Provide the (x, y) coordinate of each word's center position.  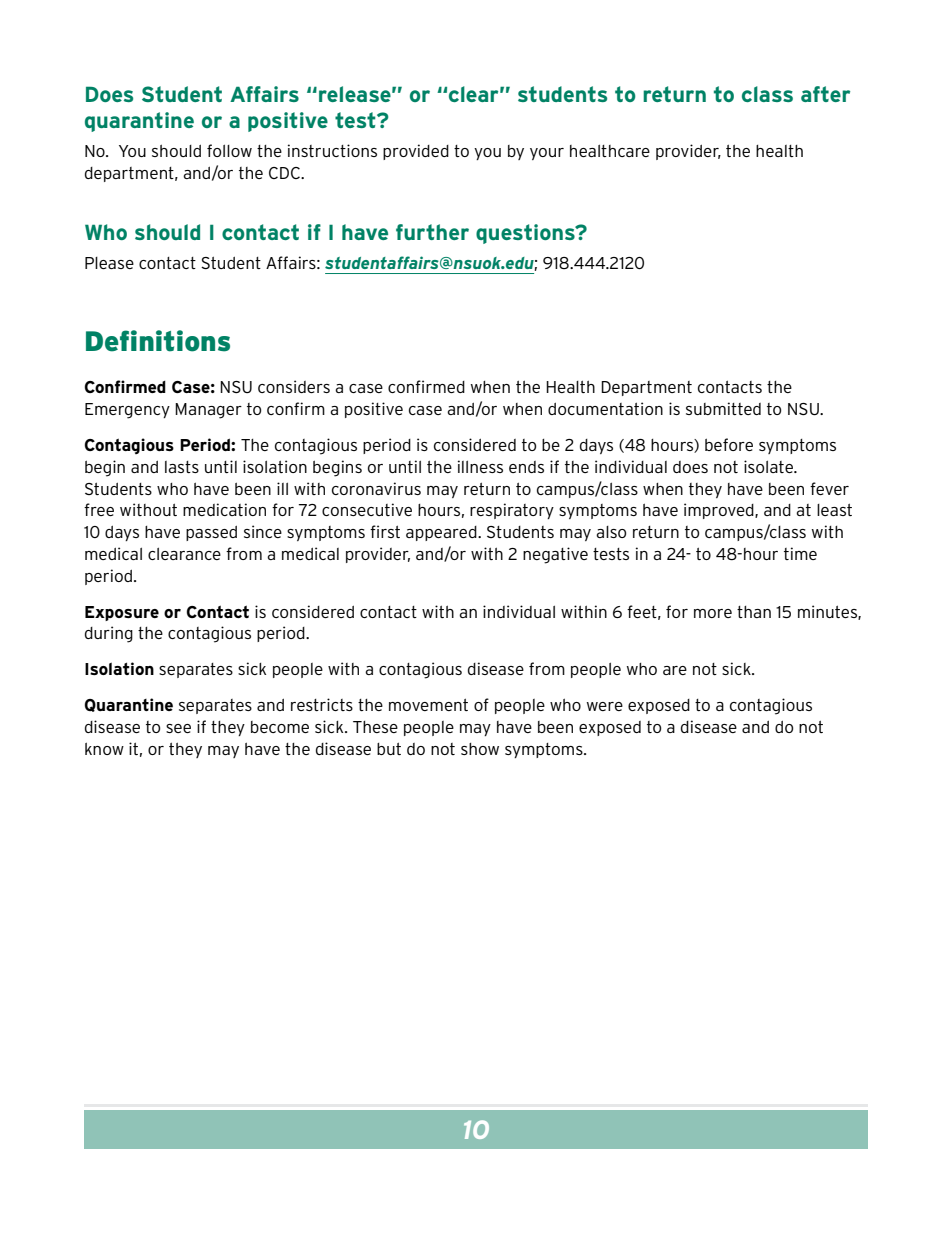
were (605, 706)
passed (211, 533)
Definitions (158, 341)
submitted (723, 408)
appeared (442, 533)
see (178, 728)
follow (229, 150)
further (432, 232)
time (800, 553)
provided (416, 152)
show (480, 749)
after (825, 94)
